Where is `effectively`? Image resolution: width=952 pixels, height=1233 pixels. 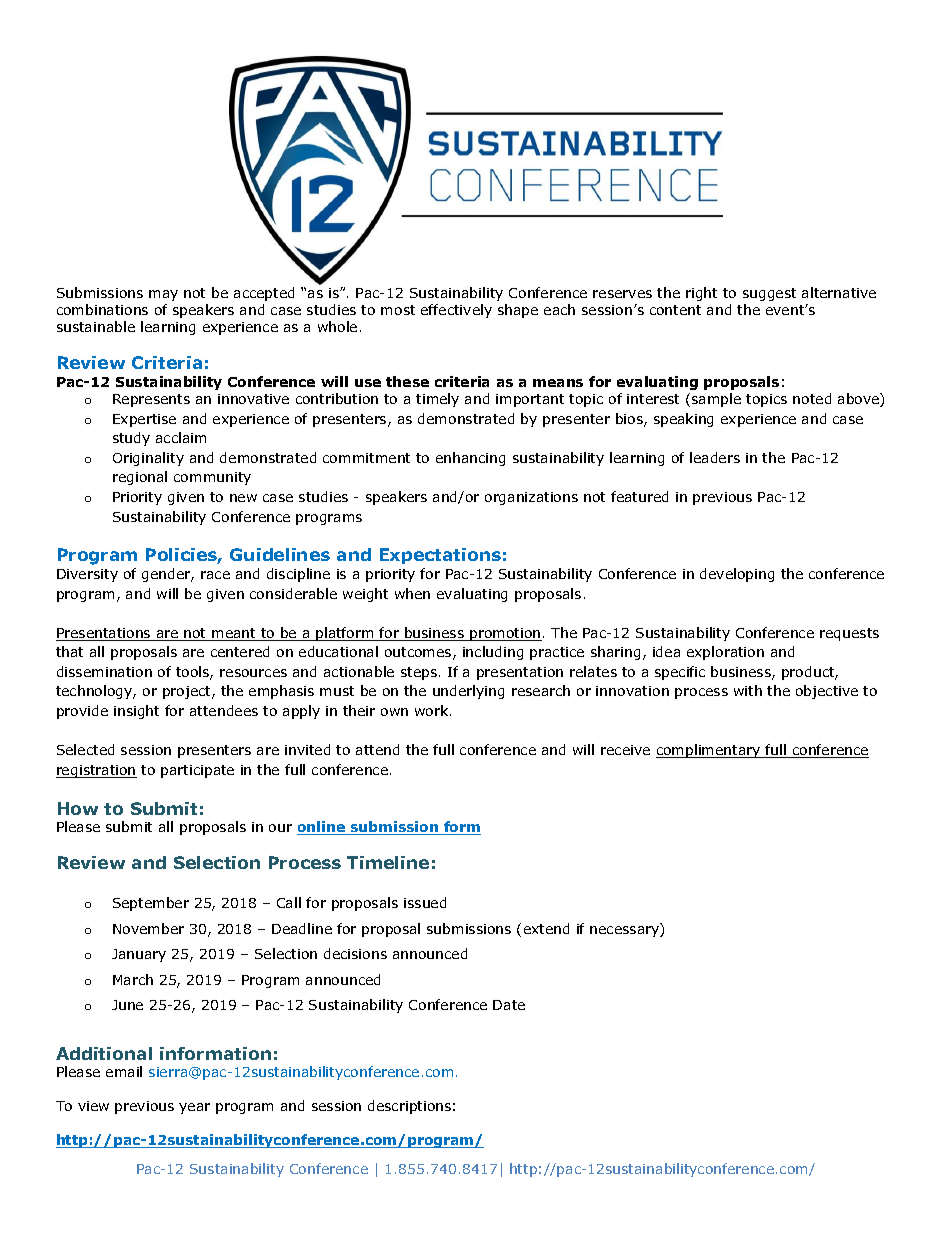 effectively is located at coordinates (456, 311).
